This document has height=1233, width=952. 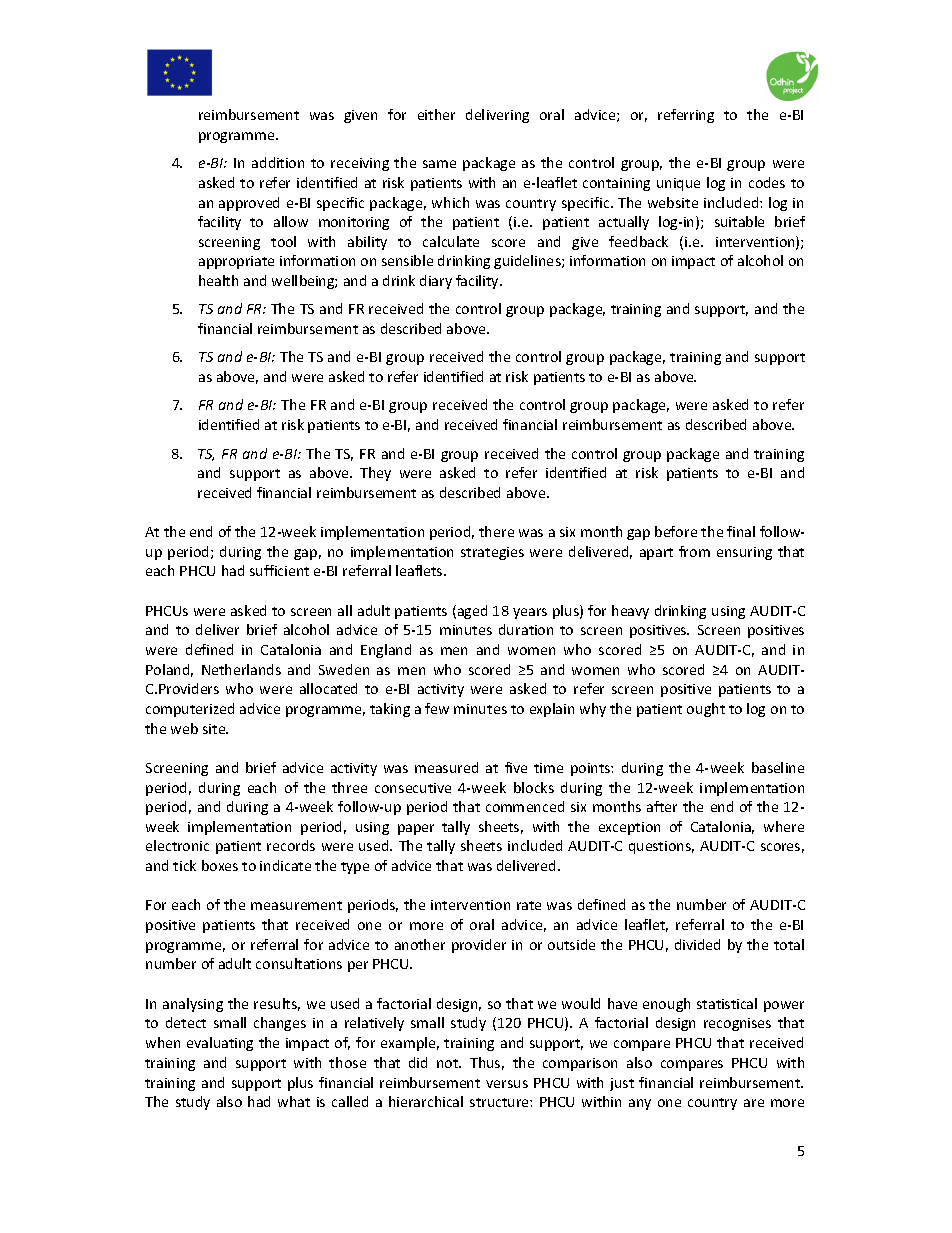 What do you see at coordinates (737, 1024) in the document?
I see `recognises` at bounding box center [737, 1024].
